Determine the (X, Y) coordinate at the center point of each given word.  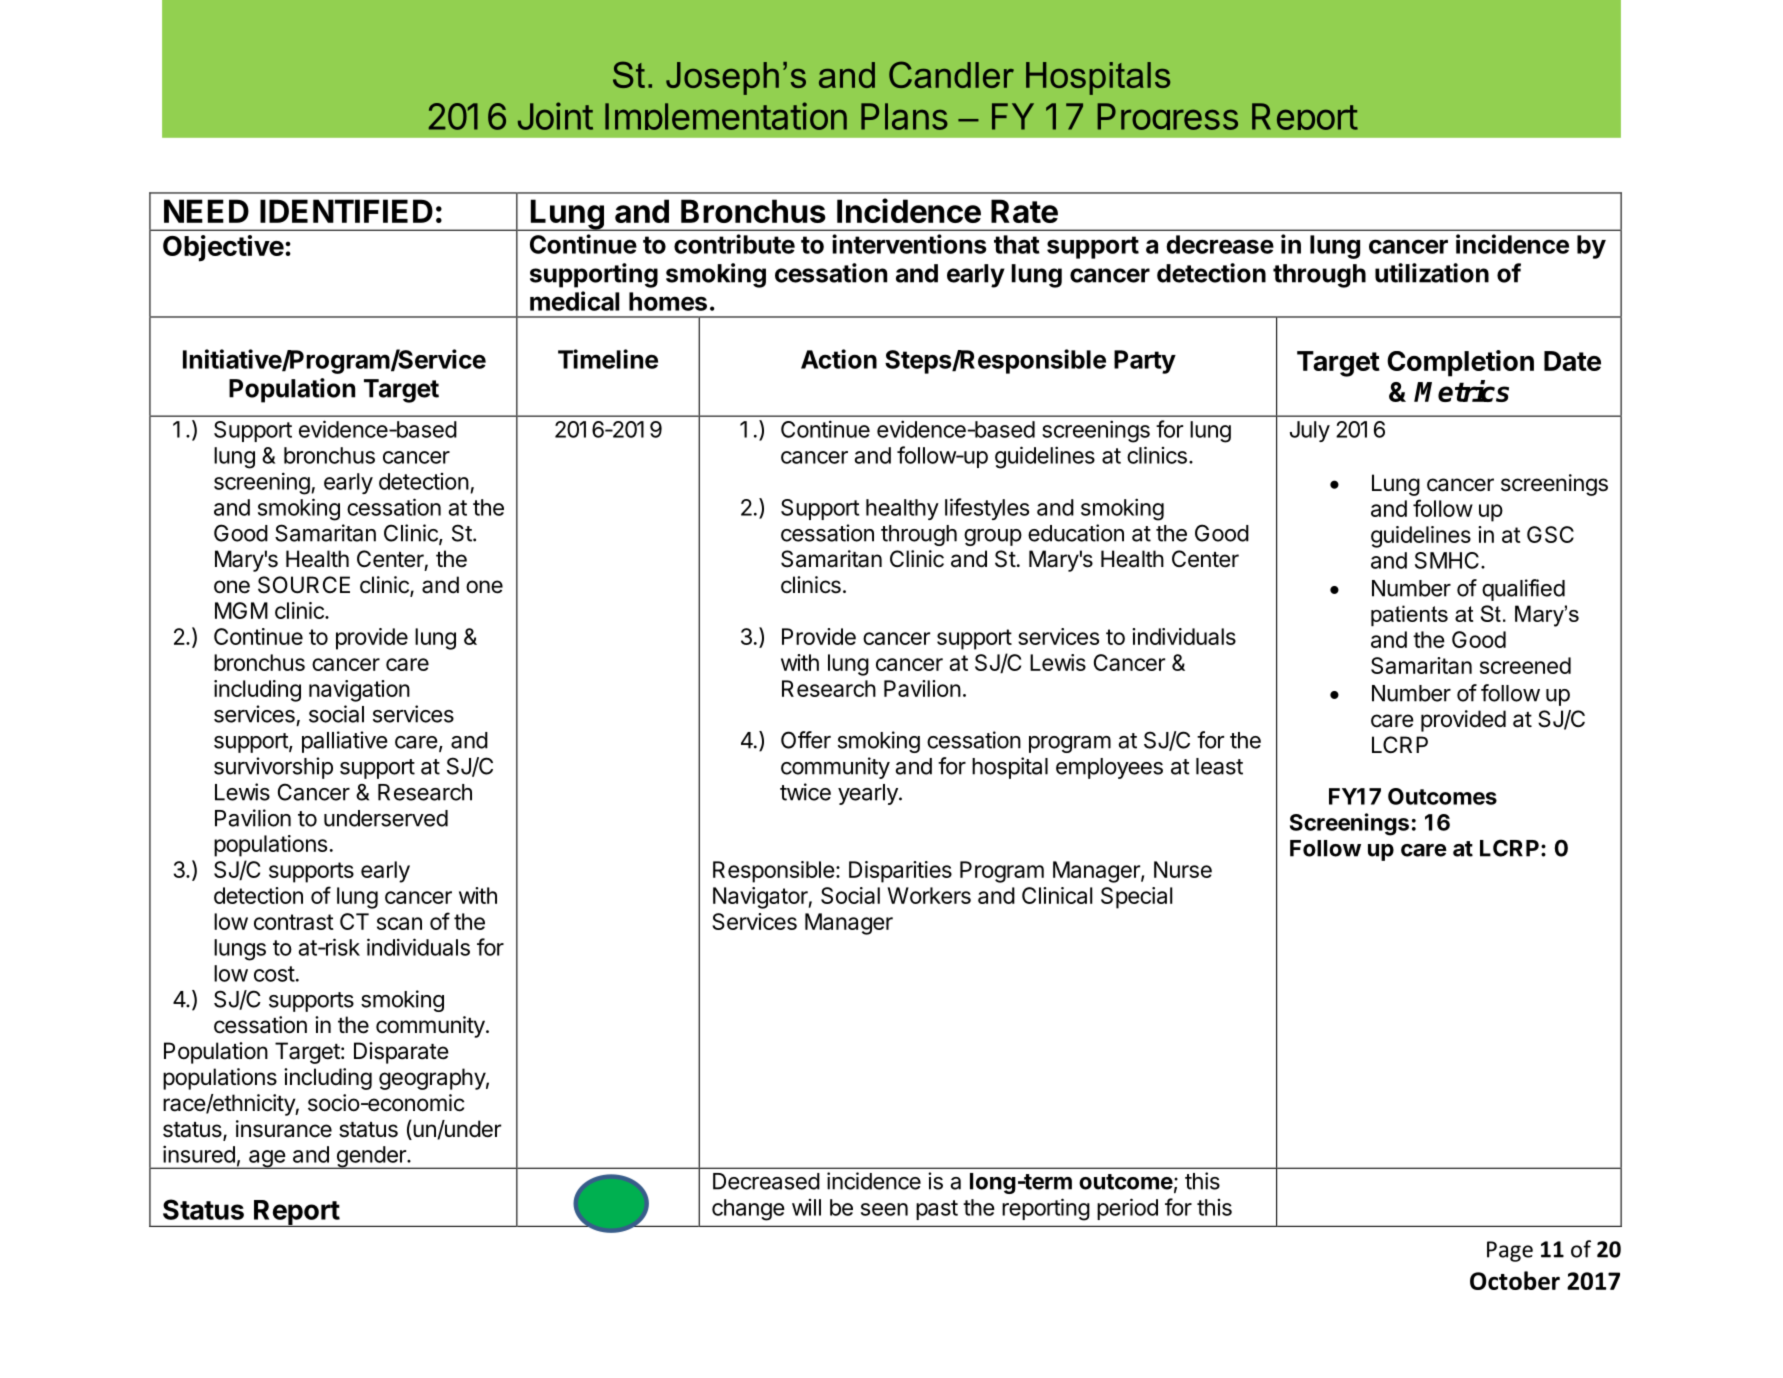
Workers (929, 895)
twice (805, 792)
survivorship (273, 768)
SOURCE (304, 585)
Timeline (608, 359)
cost (274, 974)
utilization (1432, 273)
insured (199, 1154)
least (1219, 766)
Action (839, 359)
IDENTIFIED (346, 211)
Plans (904, 116)
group (993, 537)
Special (1137, 898)
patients (1409, 616)
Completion (1460, 363)
